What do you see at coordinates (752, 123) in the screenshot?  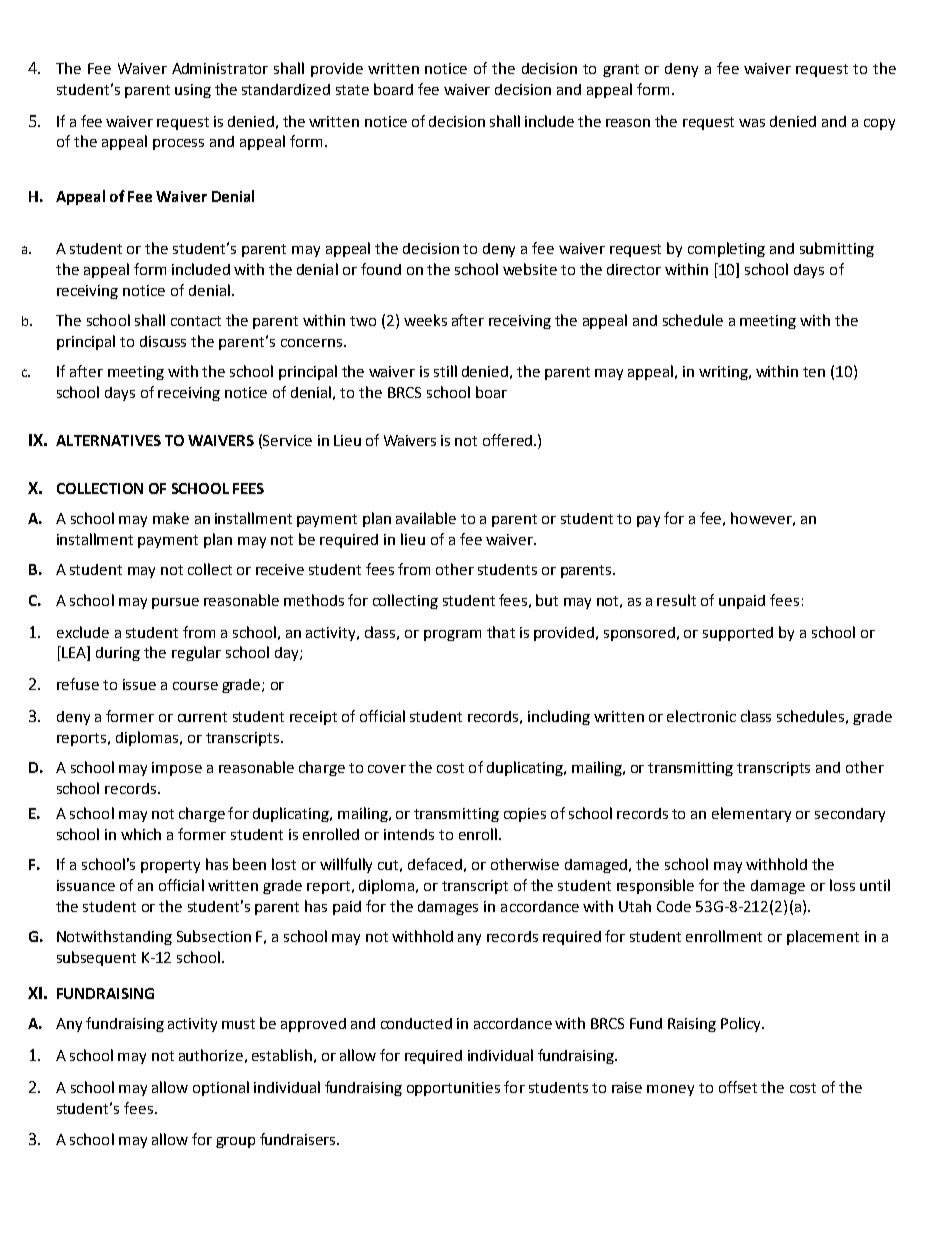 I see `was` at bounding box center [752, 123].
